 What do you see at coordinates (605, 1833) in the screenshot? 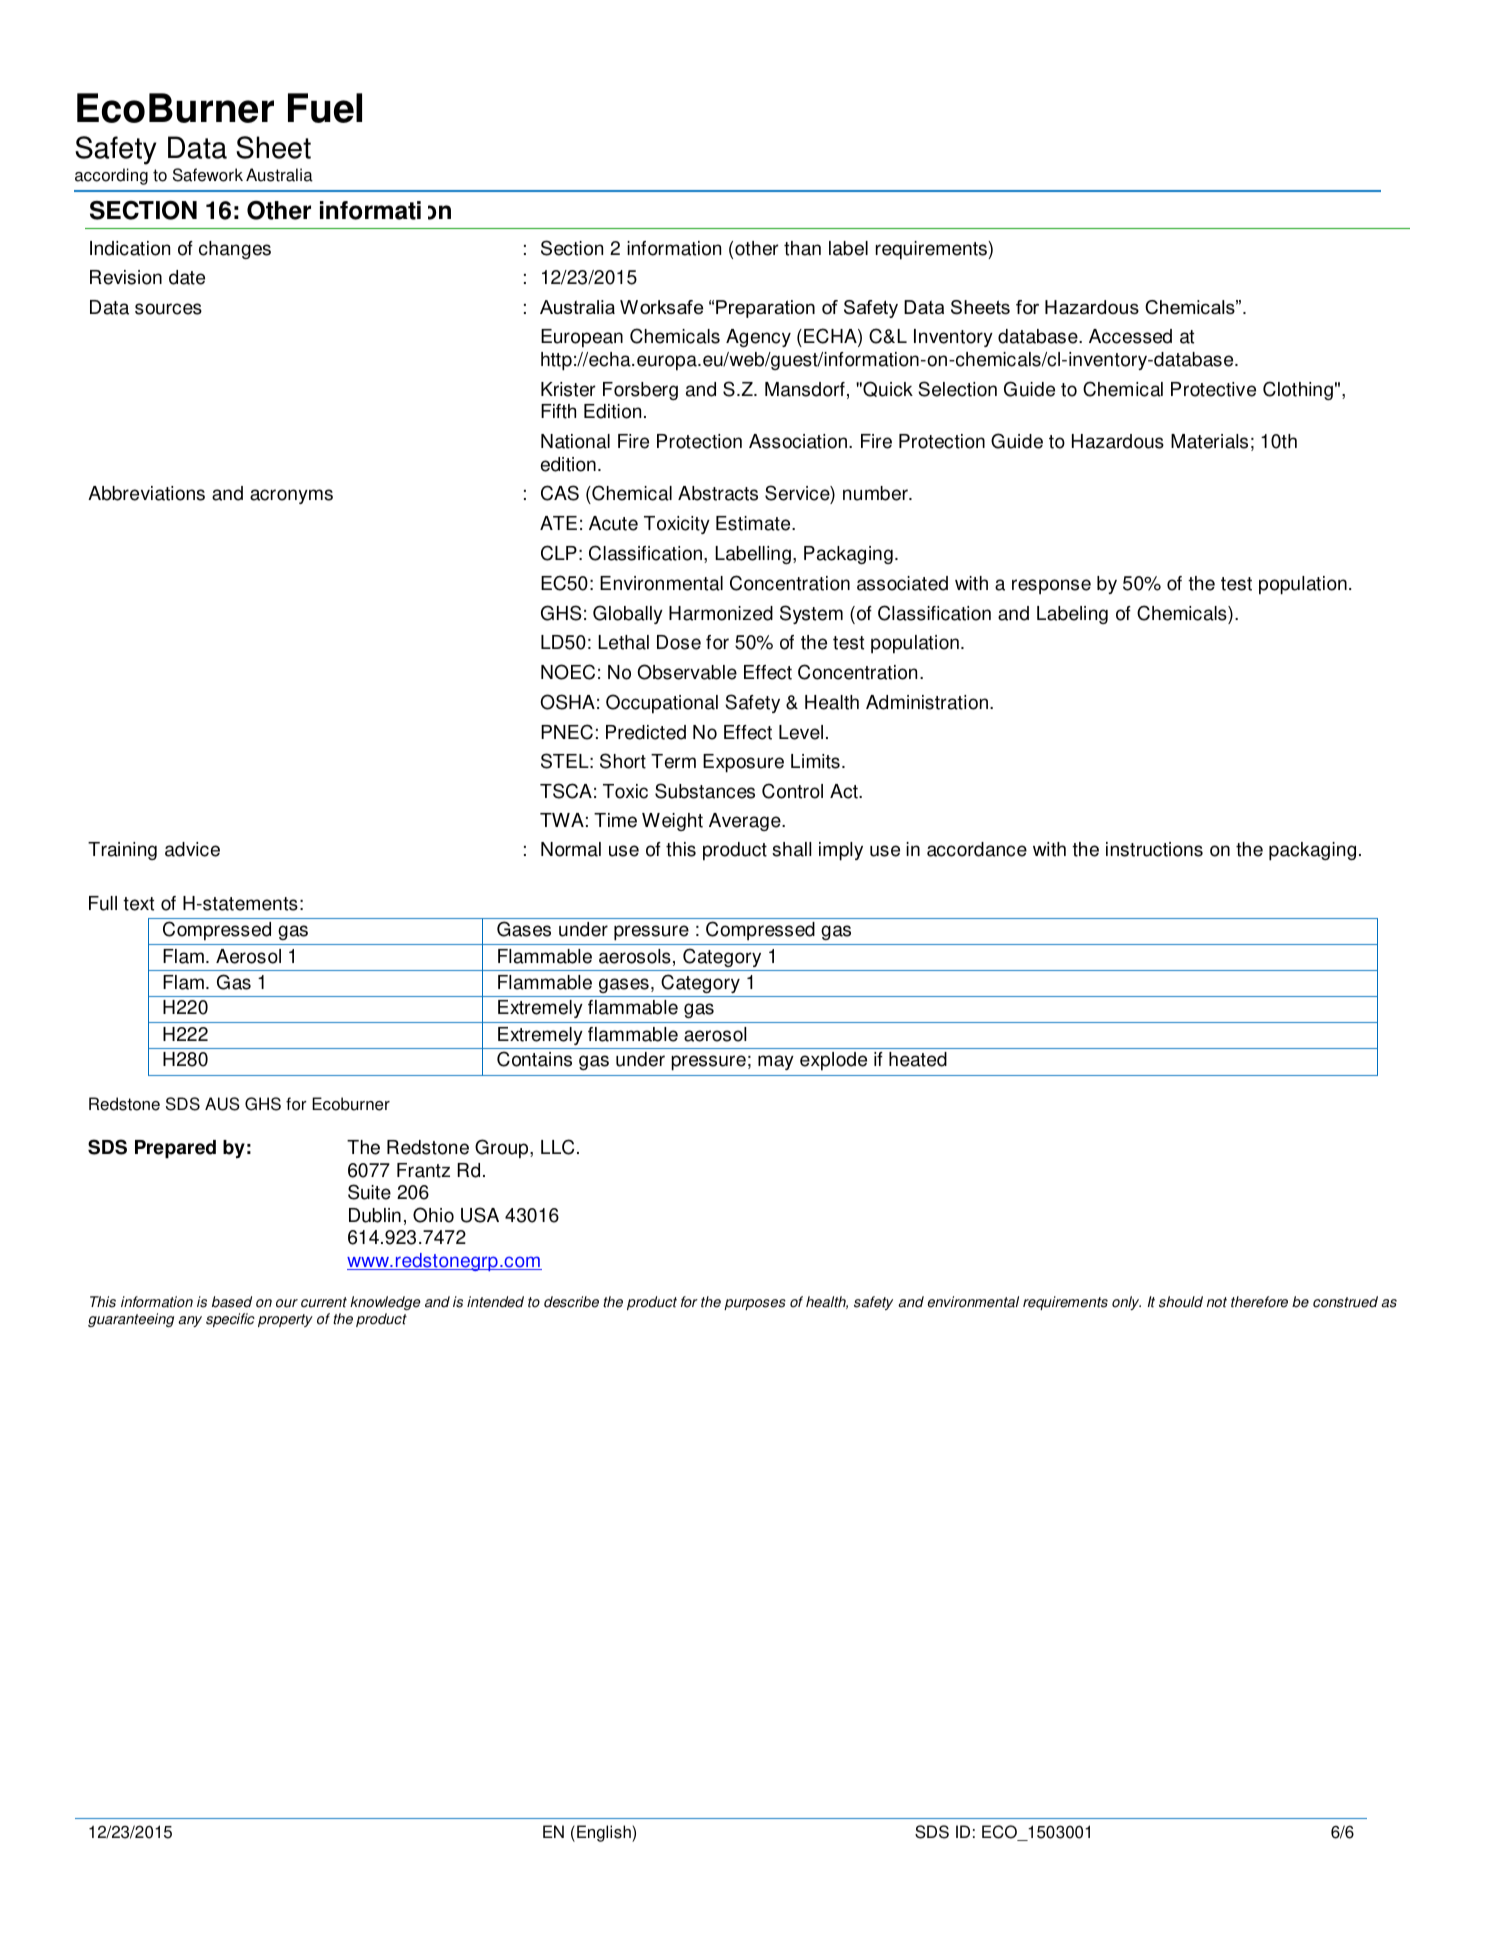
I see `English` at bounding box center [605, 1833].
